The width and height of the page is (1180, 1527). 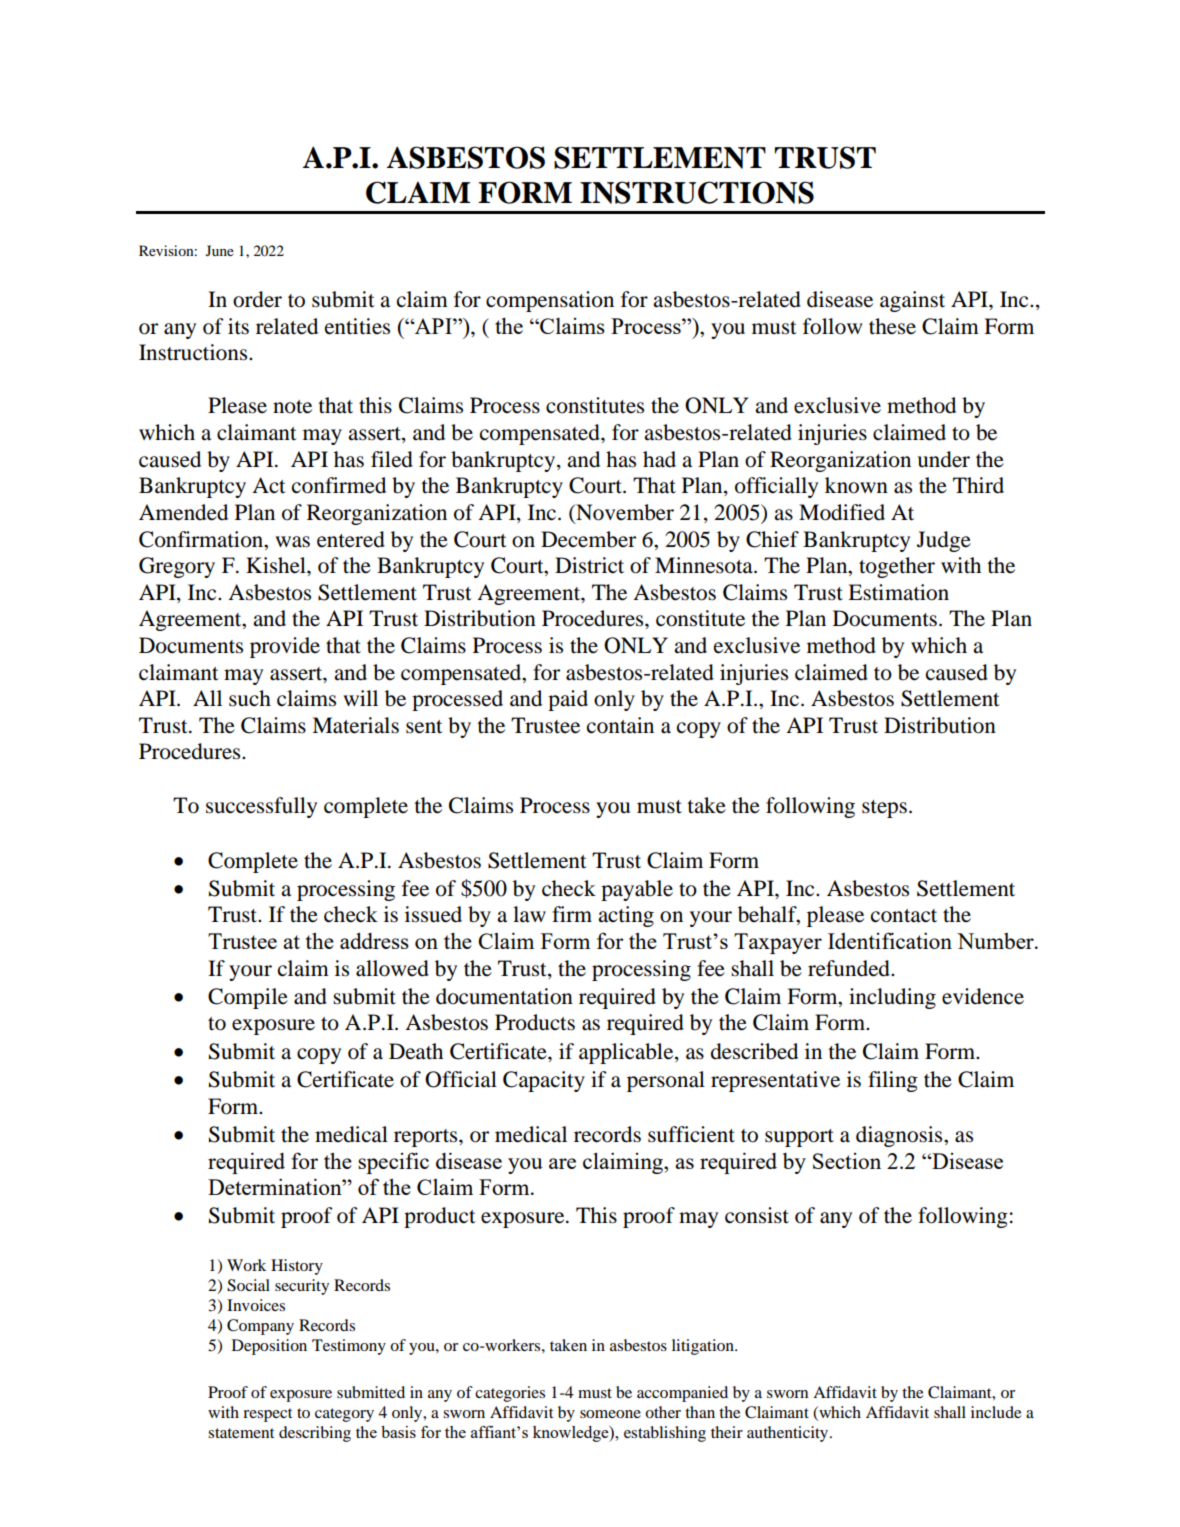 I want to click on respect, so click(x=267, y=1415).
